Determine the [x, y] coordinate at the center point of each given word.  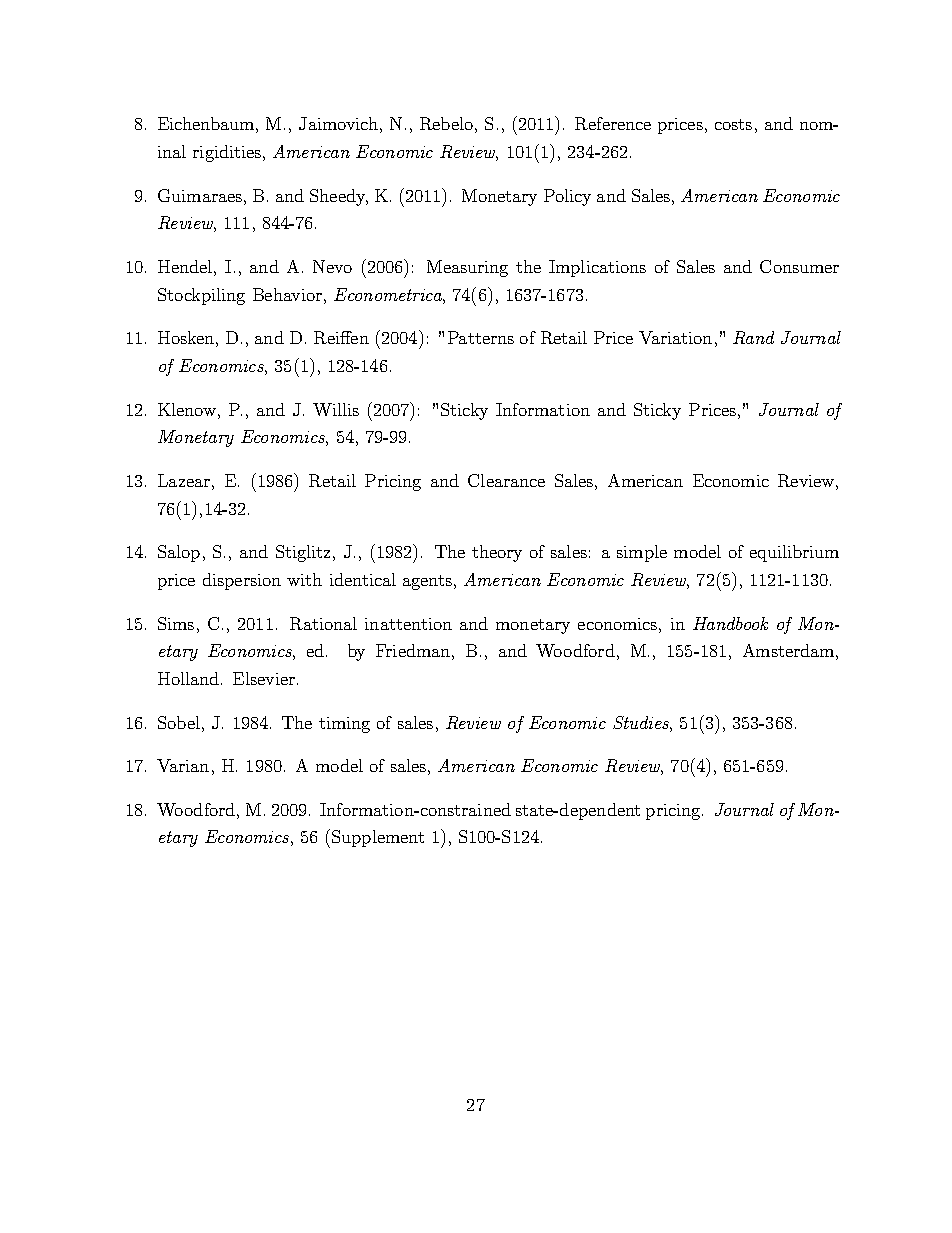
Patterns [481, 337]
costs [733, 124]
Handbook [730, 623]
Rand [753, 337]
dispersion [242, 581]
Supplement [378, 838]
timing [344, 725]
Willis [336, 409]
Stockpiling [201, 296]
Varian [183, 765]
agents [429, 582]
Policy [567, 197]
